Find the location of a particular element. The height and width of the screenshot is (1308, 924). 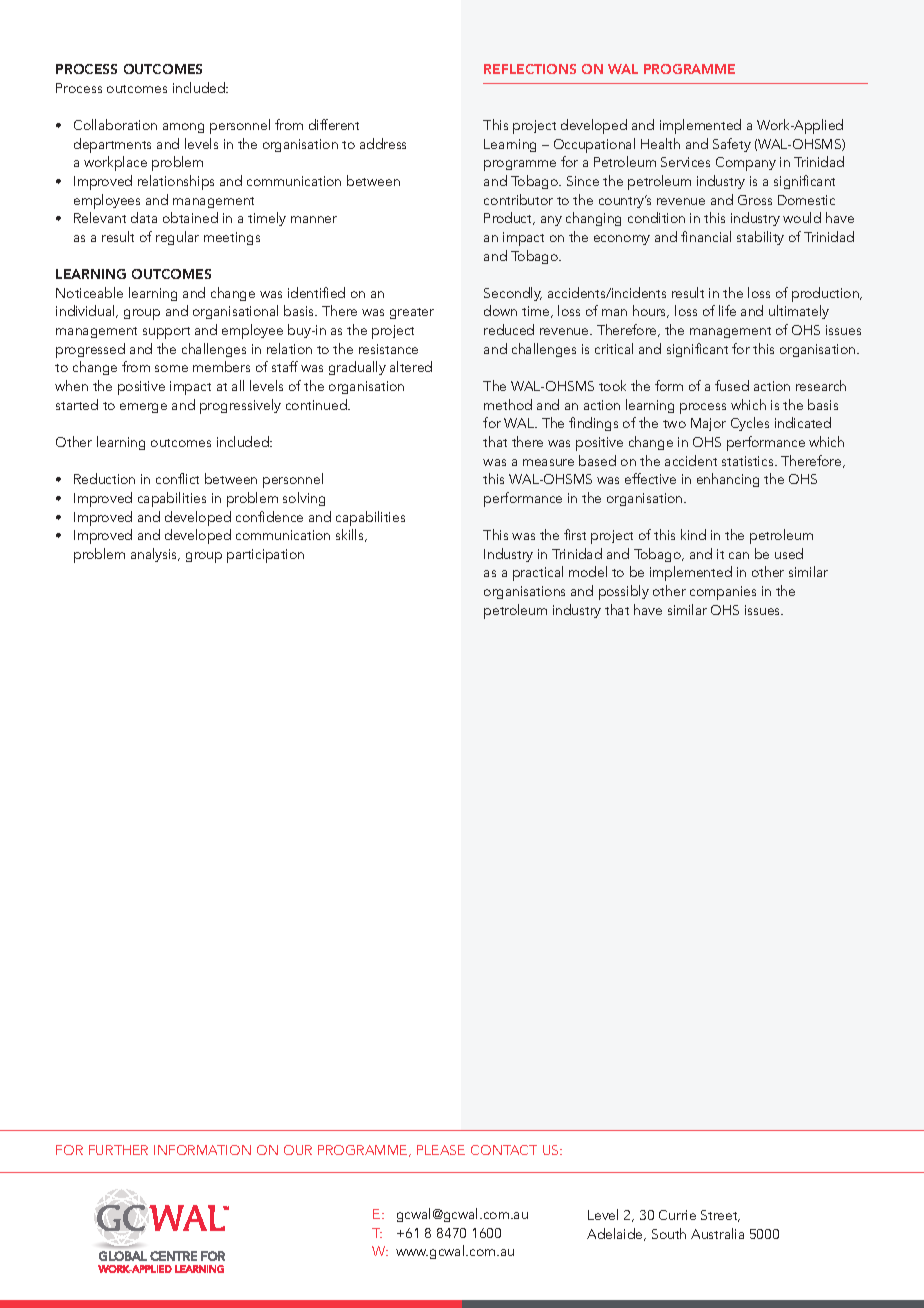

Street is located at coordinates (720, 1216).
